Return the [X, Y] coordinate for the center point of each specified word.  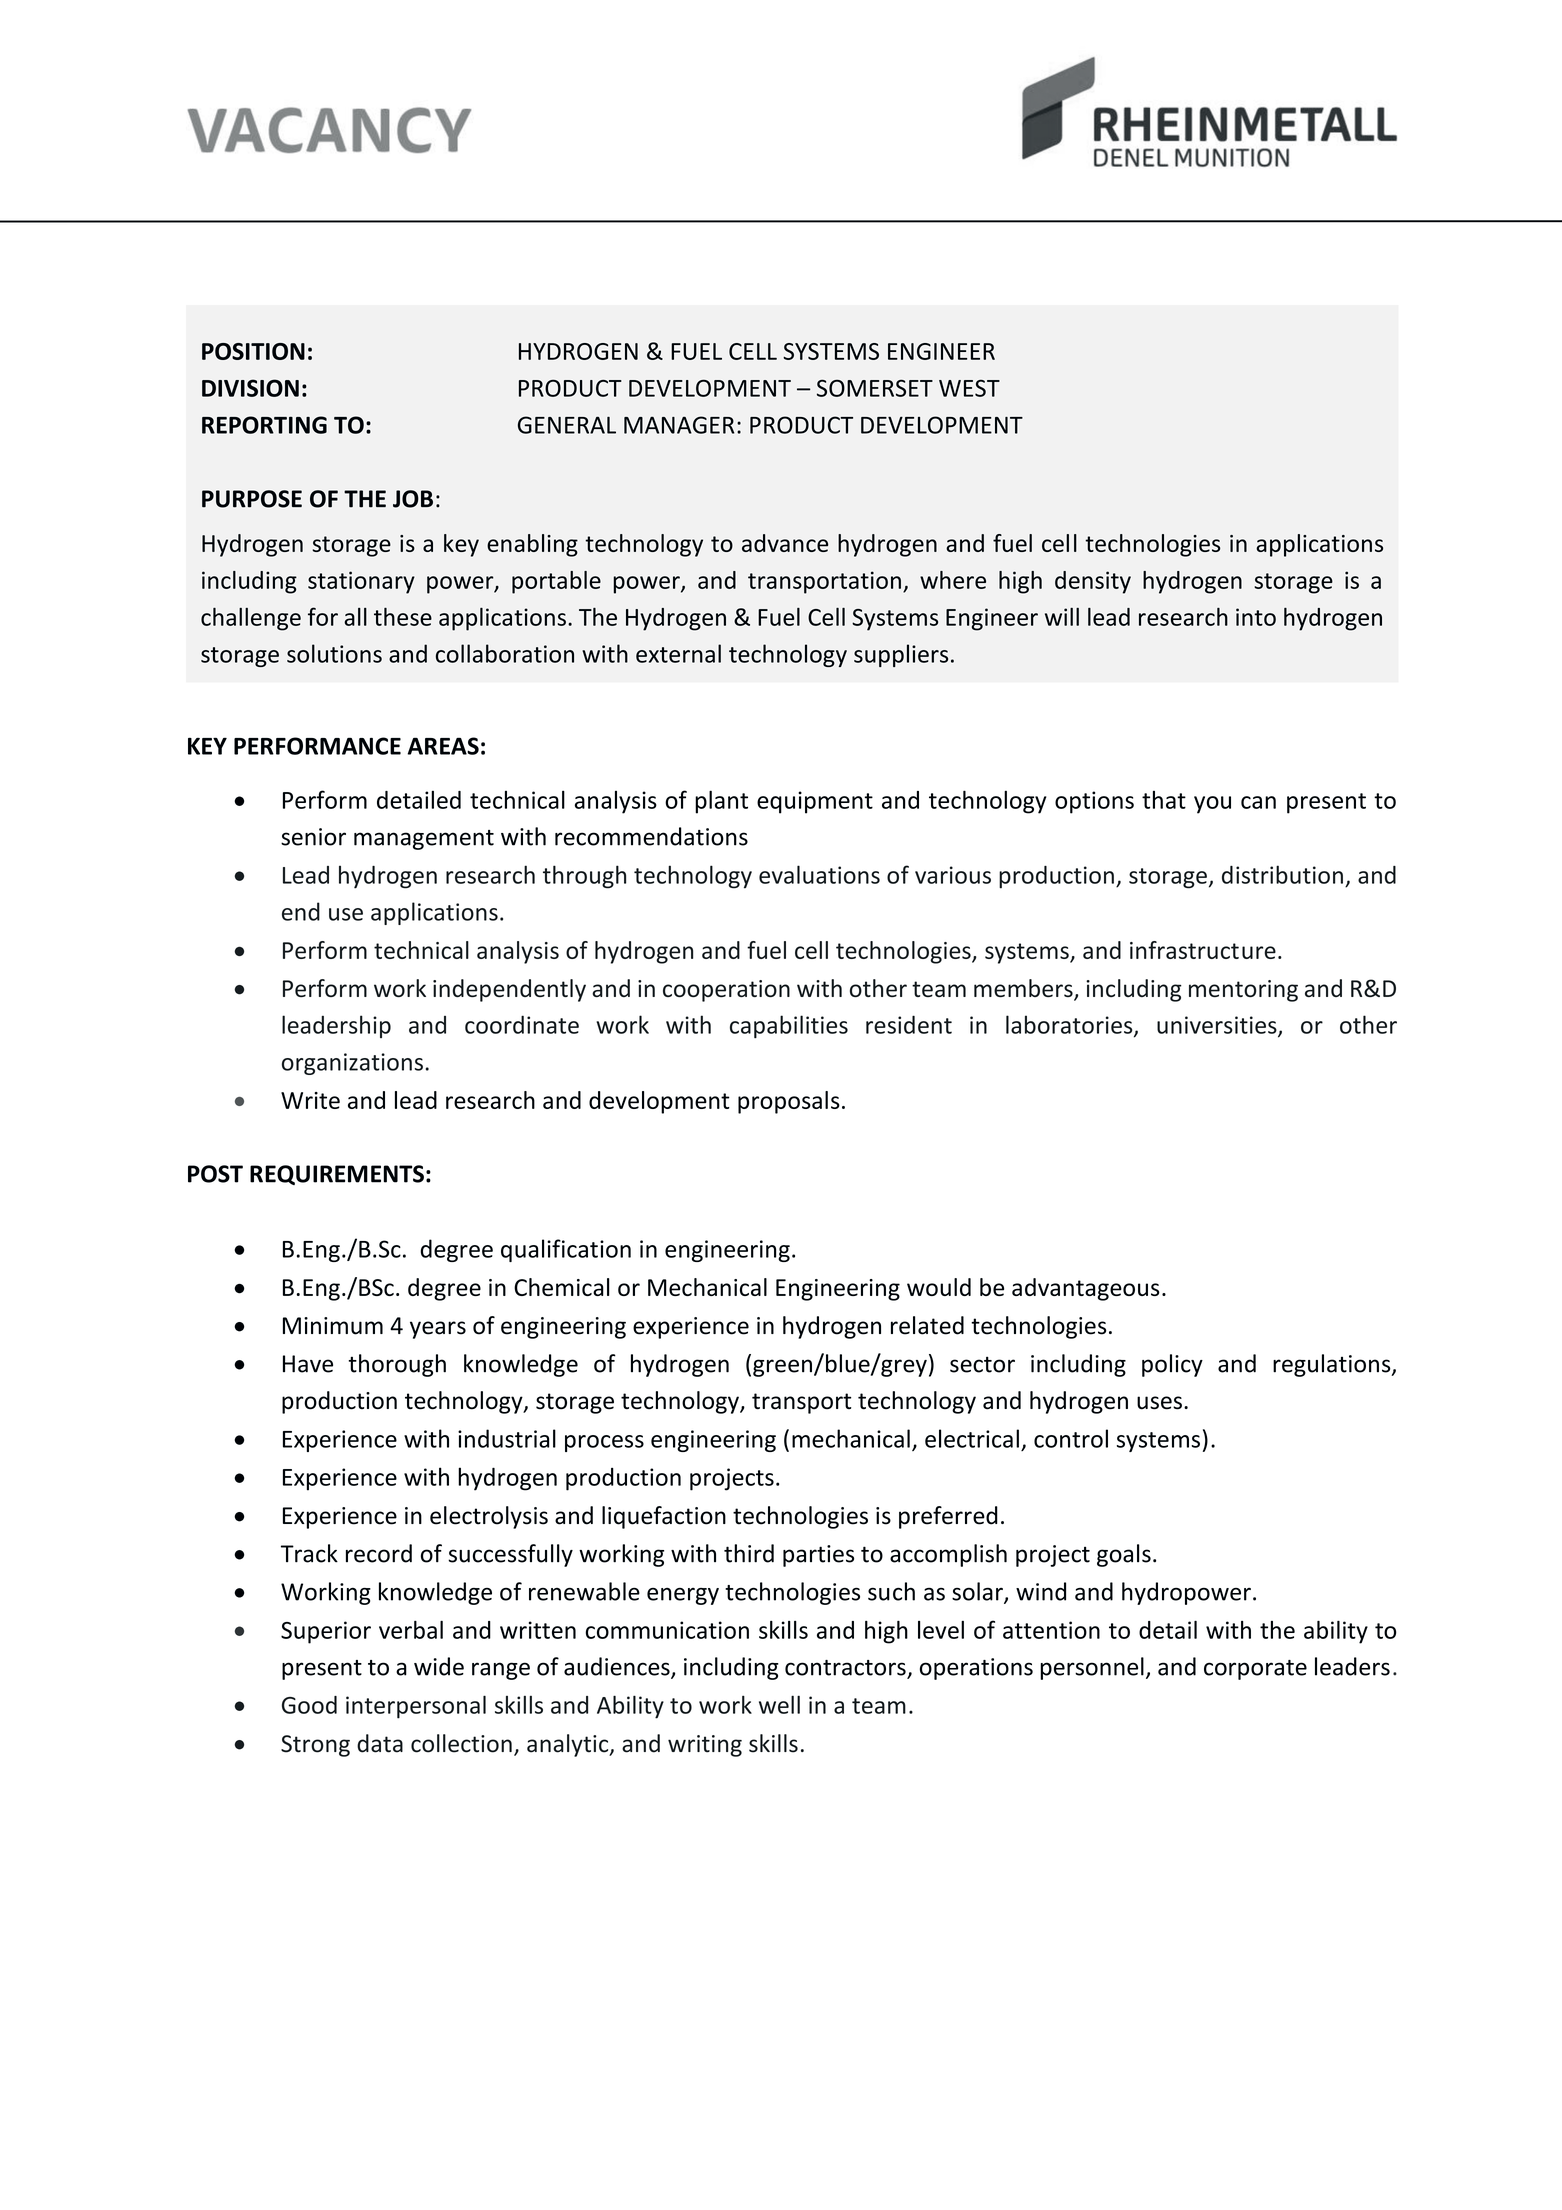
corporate [1255, 1670]
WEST [969, 388]
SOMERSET [875, 388]
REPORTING [264, 425]
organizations [352, 1064]
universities [1218, 1026]
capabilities [789, 1026]
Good [309, 1705]
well [779, 1704]
